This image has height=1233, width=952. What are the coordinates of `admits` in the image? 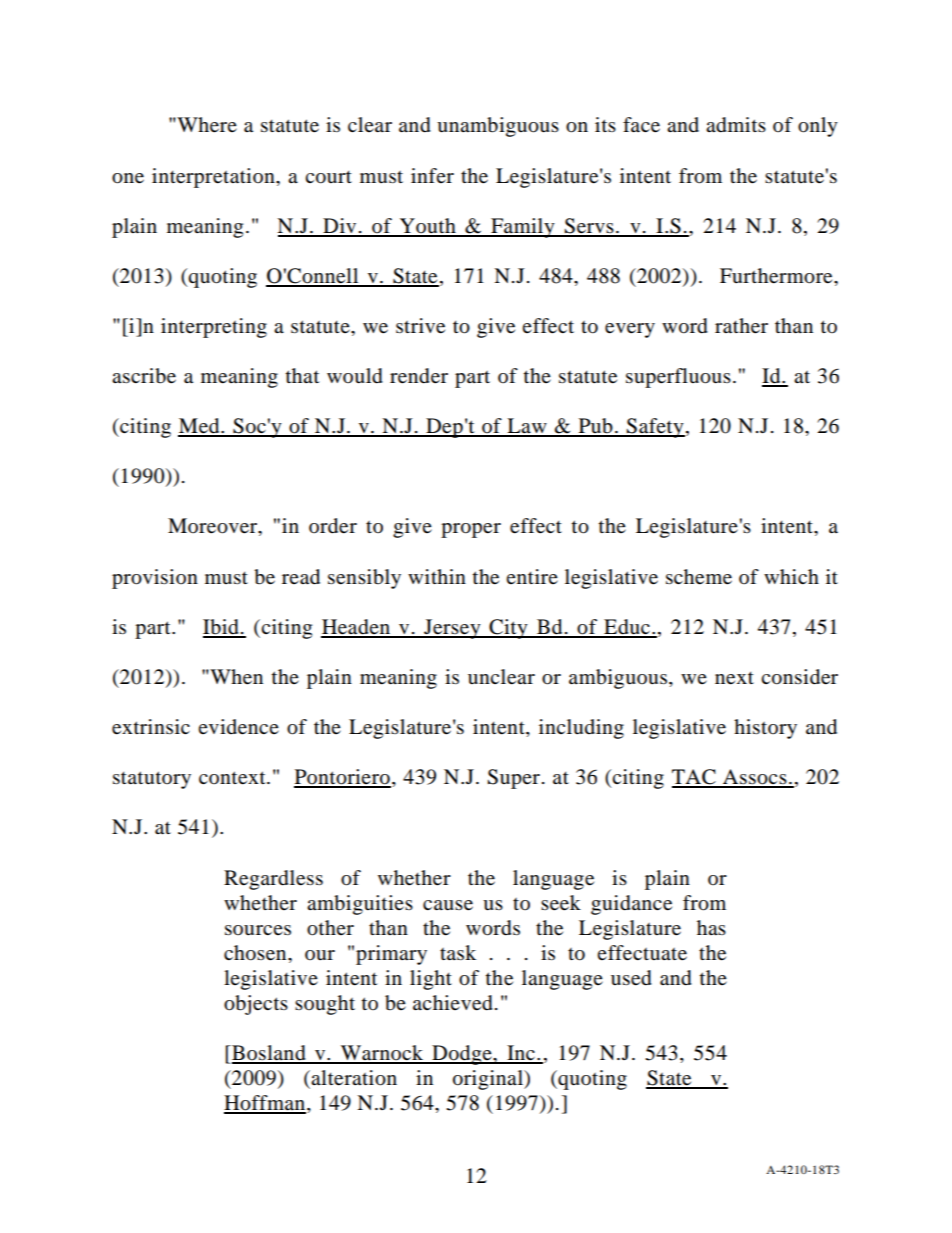 It's located at (736, 125).
